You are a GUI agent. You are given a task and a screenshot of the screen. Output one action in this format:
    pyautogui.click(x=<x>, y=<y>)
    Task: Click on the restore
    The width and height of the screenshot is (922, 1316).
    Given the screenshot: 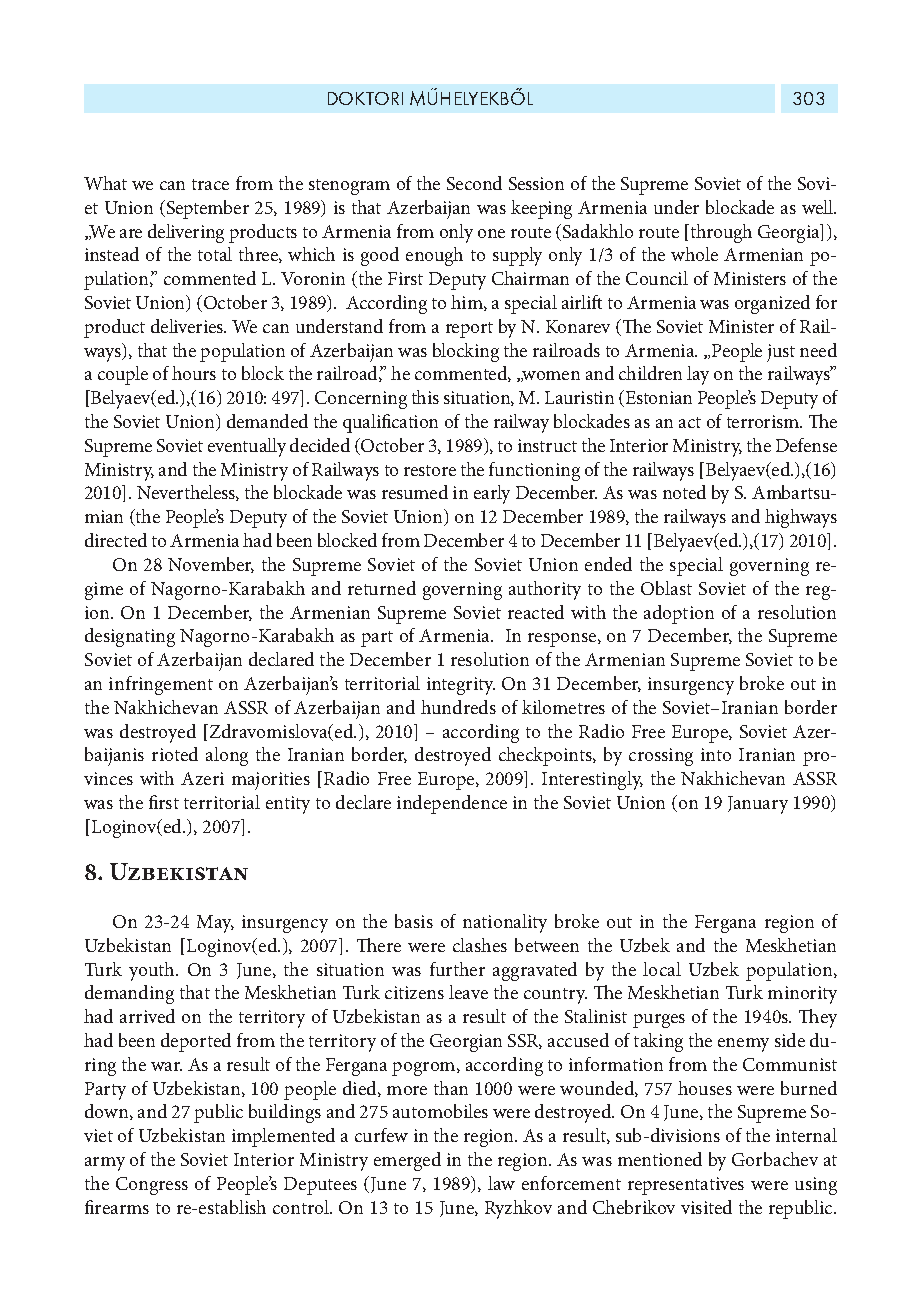 What is the action you would take?
    pyautogui.click(x=430, y=470)
